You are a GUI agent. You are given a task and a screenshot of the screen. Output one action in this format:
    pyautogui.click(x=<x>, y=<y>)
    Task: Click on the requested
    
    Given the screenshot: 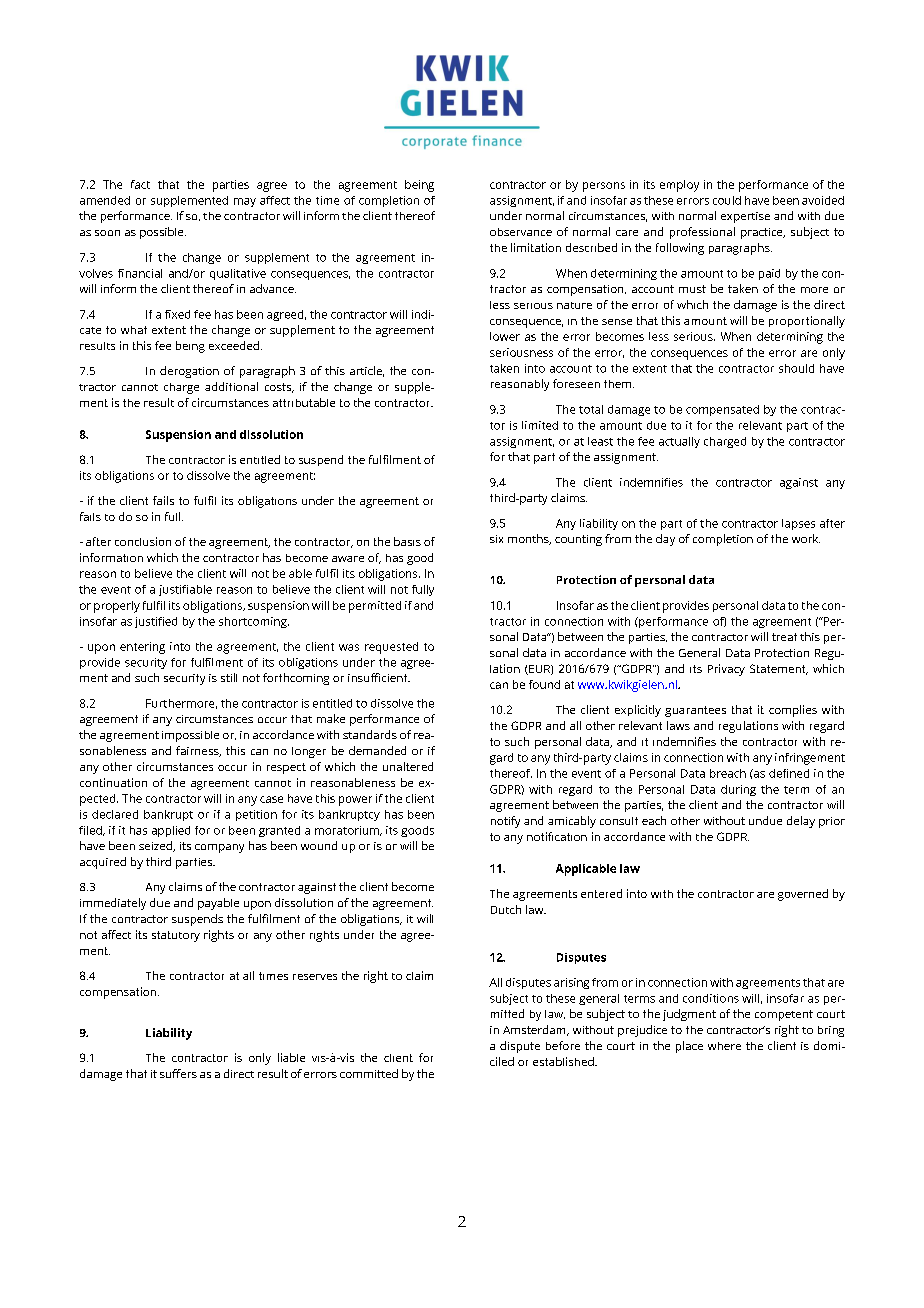 What is the action you would take?
    pyautogui.click(x=391, y=648)
